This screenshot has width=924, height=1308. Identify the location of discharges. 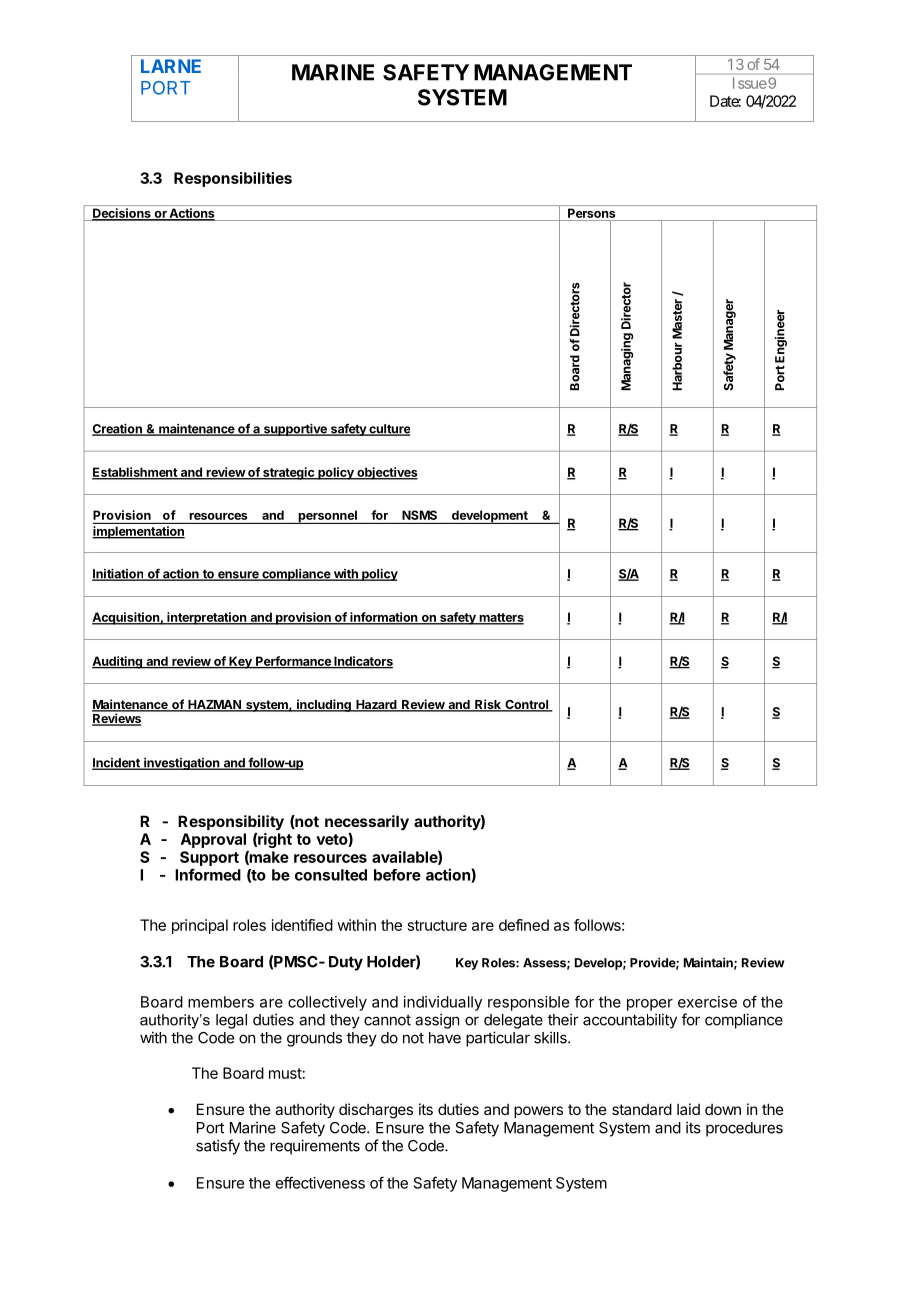
(376, 1111).
